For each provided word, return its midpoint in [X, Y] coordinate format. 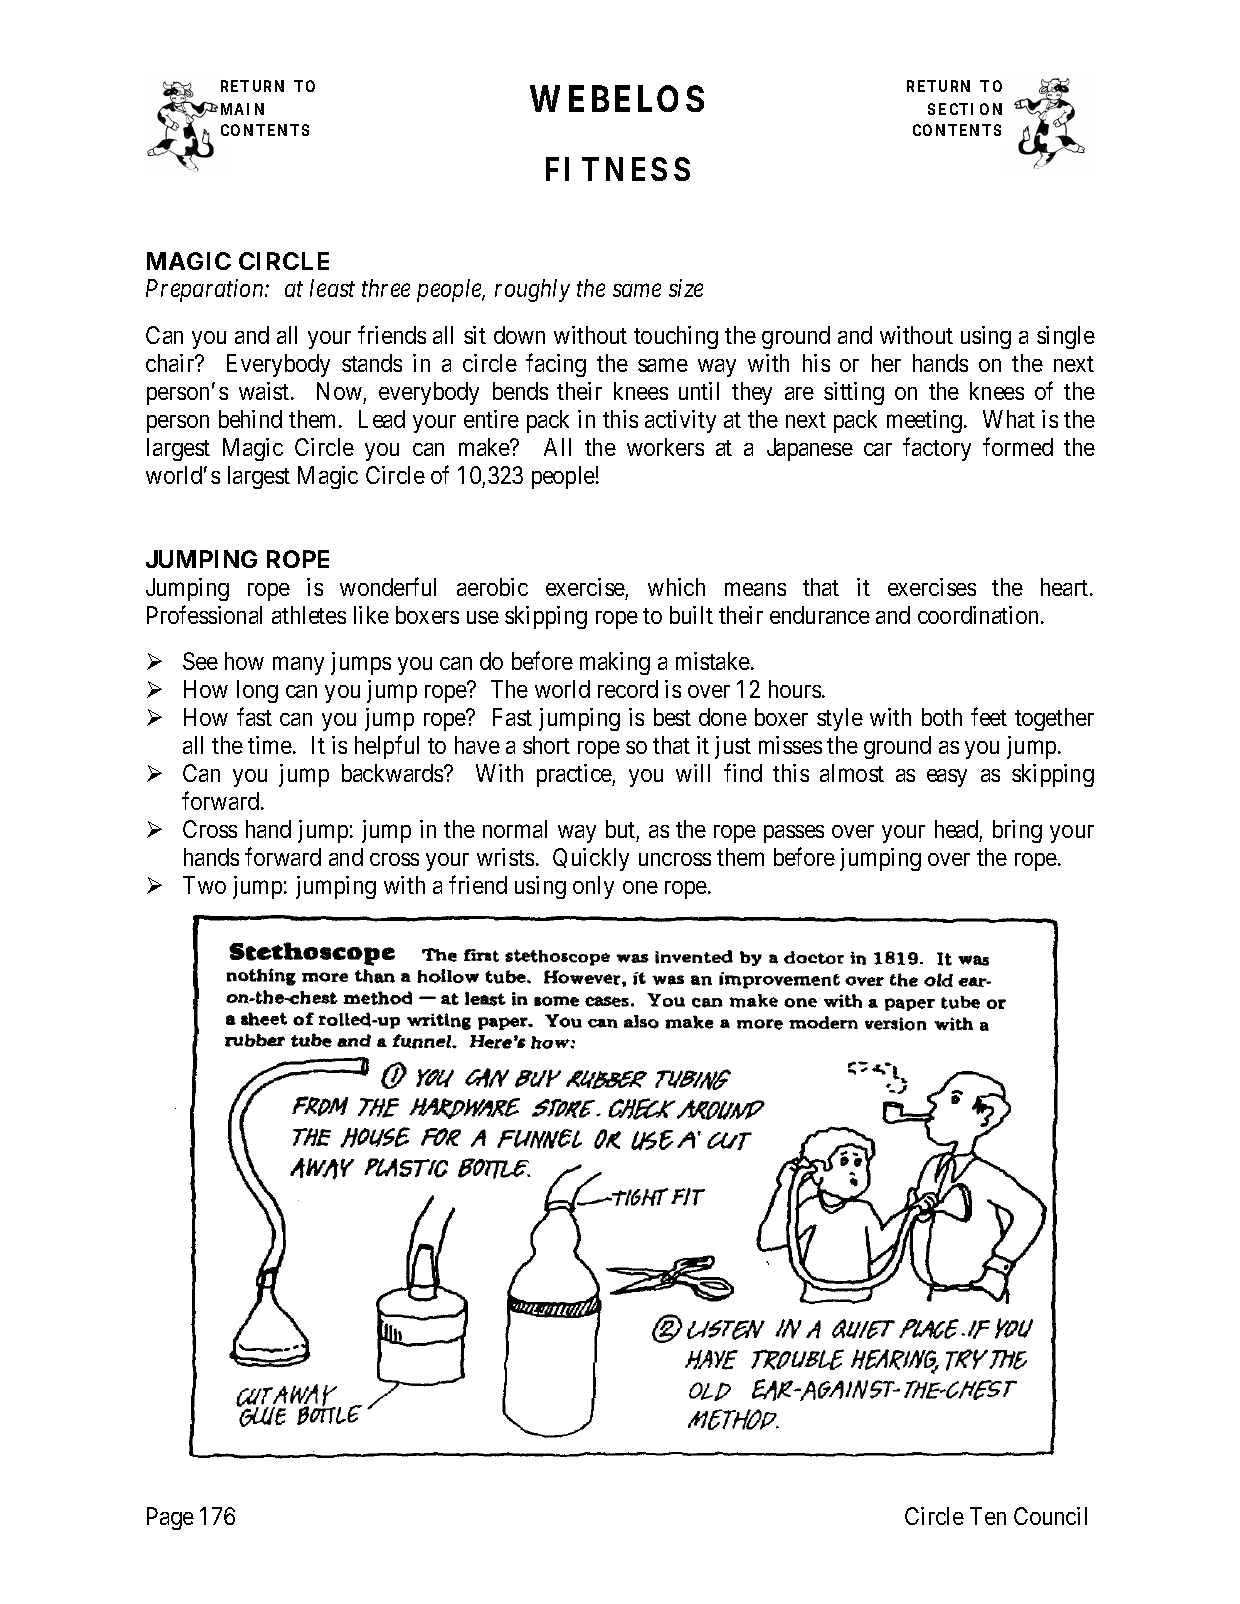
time [271, 745]
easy [947, 778]
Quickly [591, 859]
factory [937, 449]
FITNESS [618, 169]
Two [204, 885]
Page [170, 1518]
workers [665, 447]
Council [1050, 1516]
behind [250, 419]
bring [1017, 831]
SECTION [965, 109]
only [593, 887]
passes [794, 834]
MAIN [242, 109]
